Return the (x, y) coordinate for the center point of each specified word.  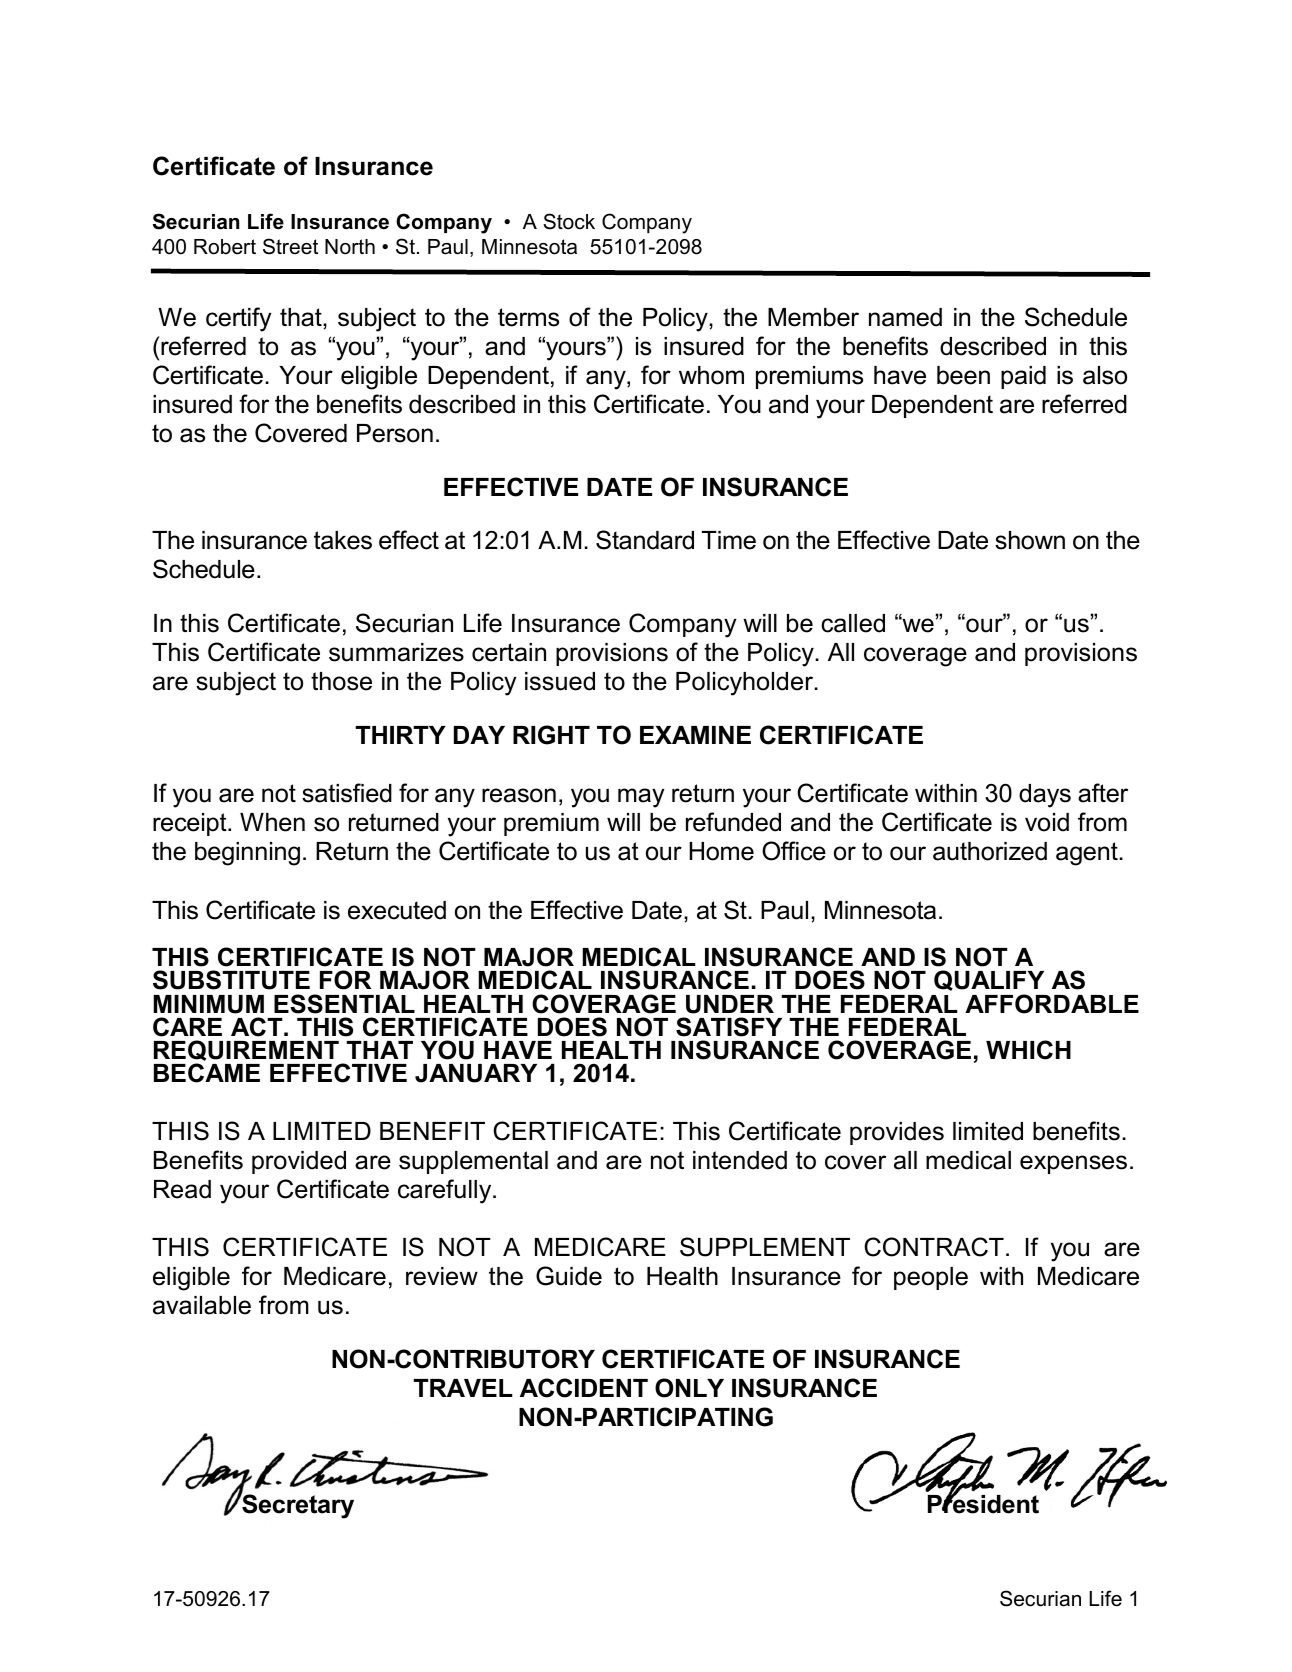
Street (290, 246)
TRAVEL (463, 1388)
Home (721, 851)
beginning (247, 854)
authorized (990, 851)
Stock (569, 221)
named (905, 317)
